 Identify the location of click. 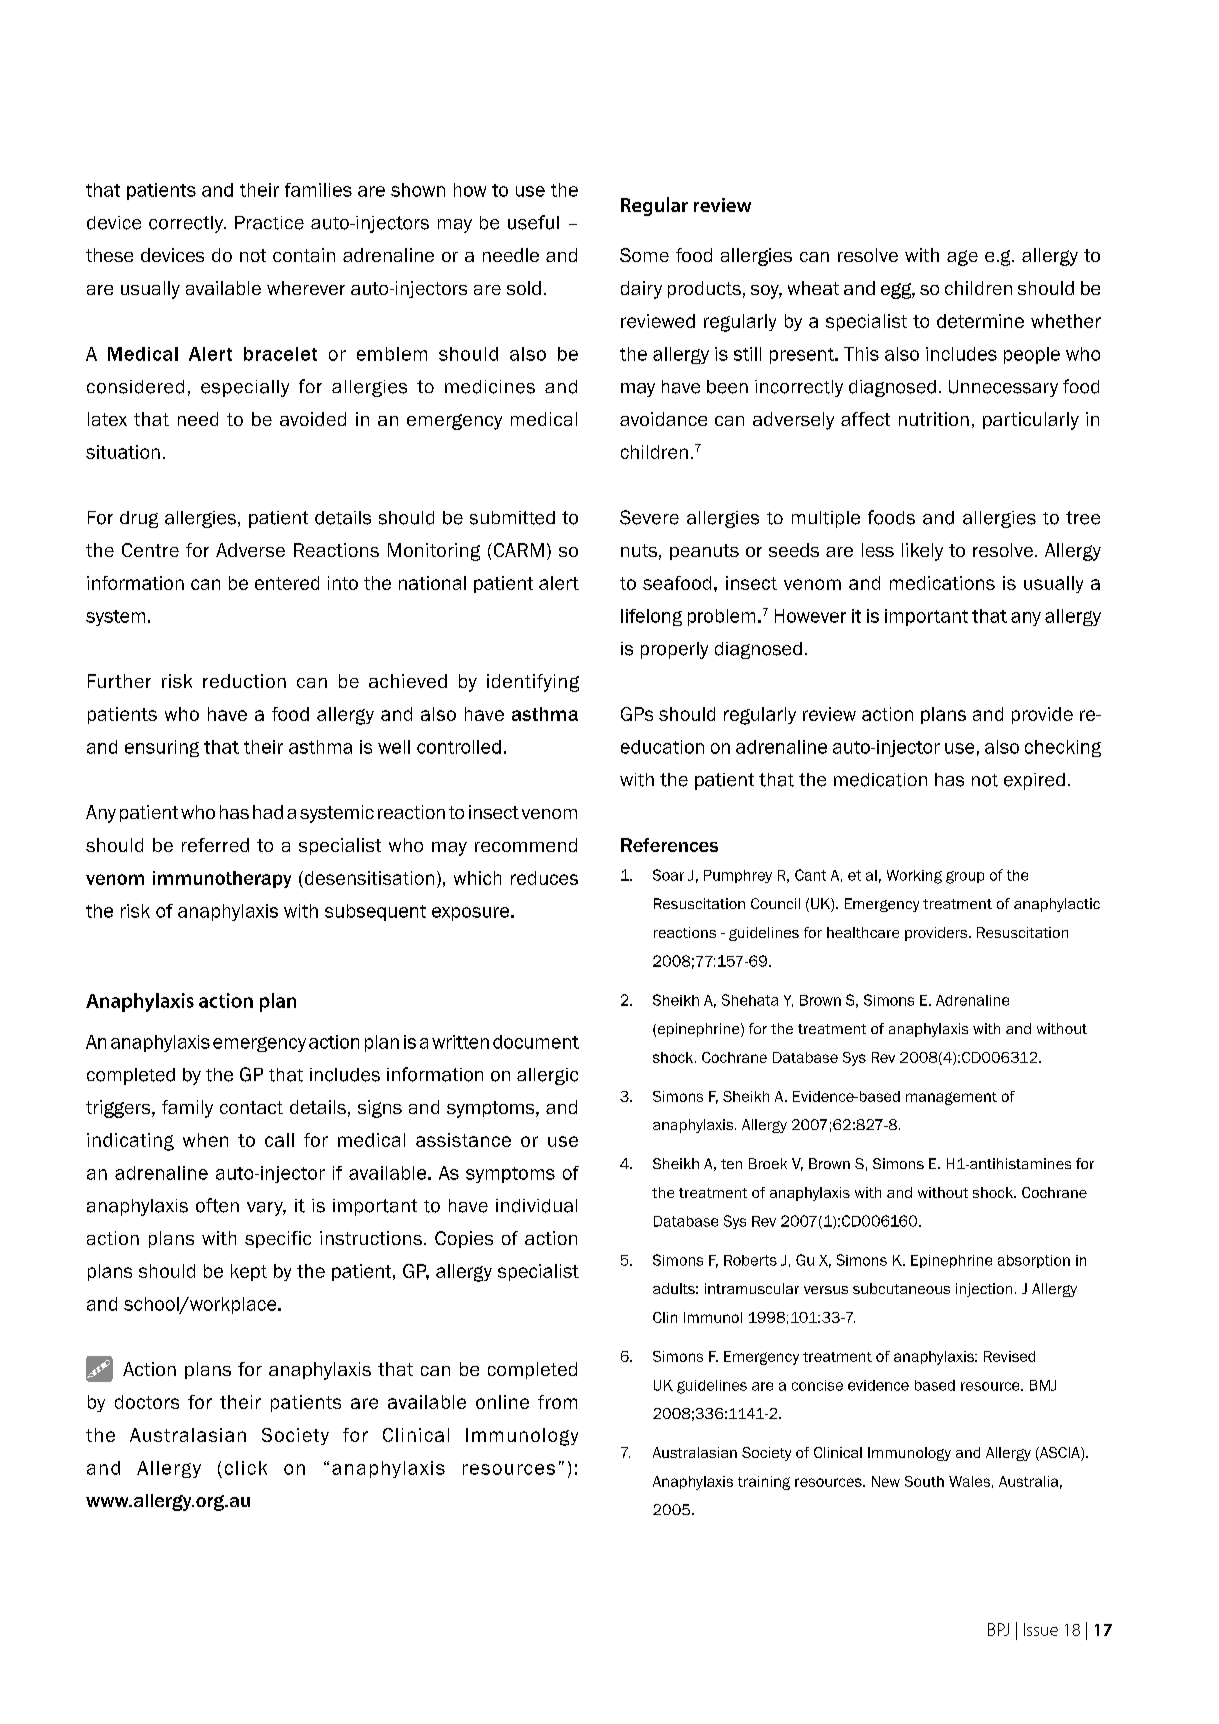
(246, 1468).
